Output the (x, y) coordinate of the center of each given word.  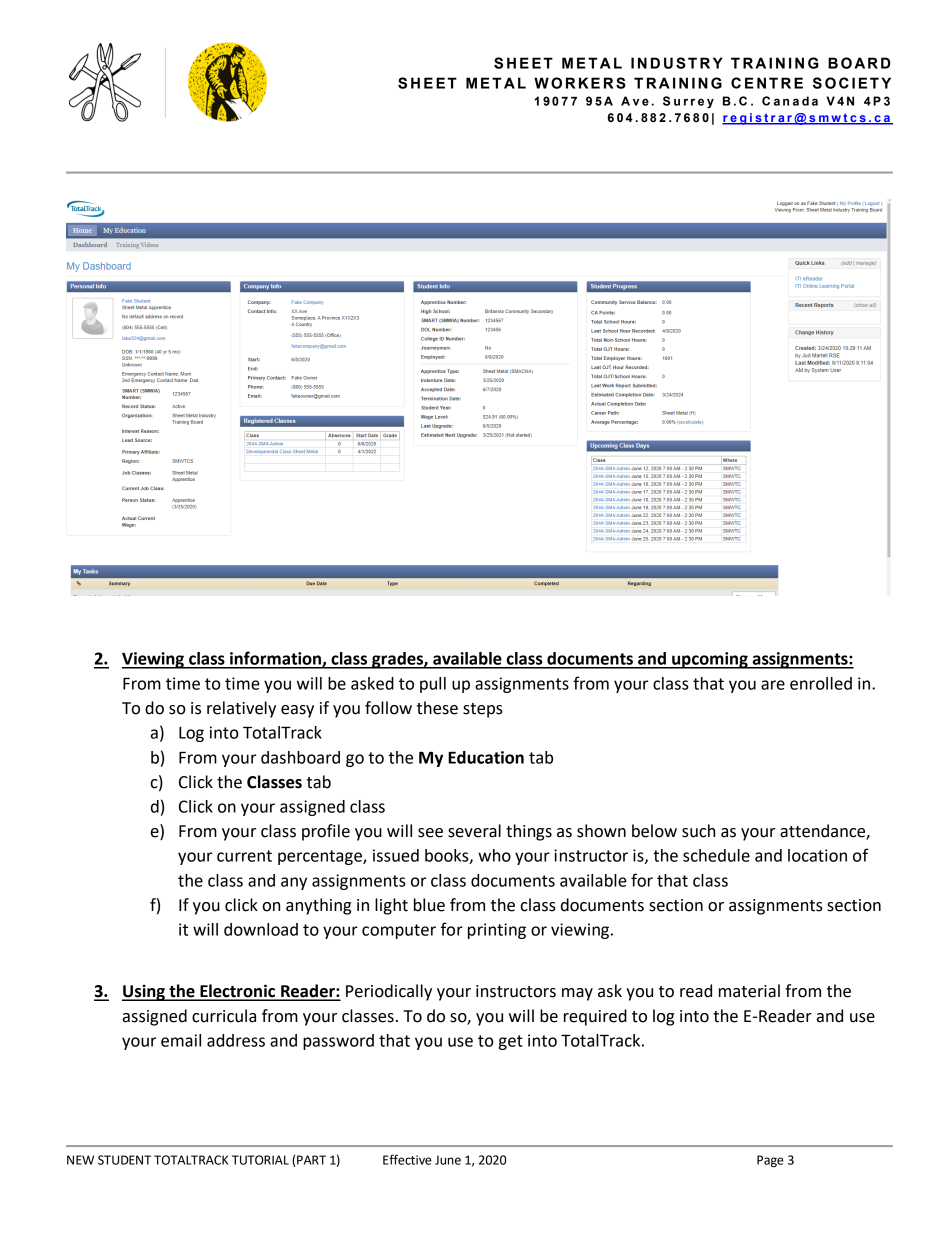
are (773, 685)
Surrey (688, 102)
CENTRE (767, 83)
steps (483, 710)
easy (297, 711)
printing (497, 931)
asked (372, 683)
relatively (241, 709)
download (261, 929)
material (749, 991)
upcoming (710, 660)
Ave (635, 101)
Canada (790, 101)
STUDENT (124, 1160)
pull (433, 685)
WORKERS (580, 83)
